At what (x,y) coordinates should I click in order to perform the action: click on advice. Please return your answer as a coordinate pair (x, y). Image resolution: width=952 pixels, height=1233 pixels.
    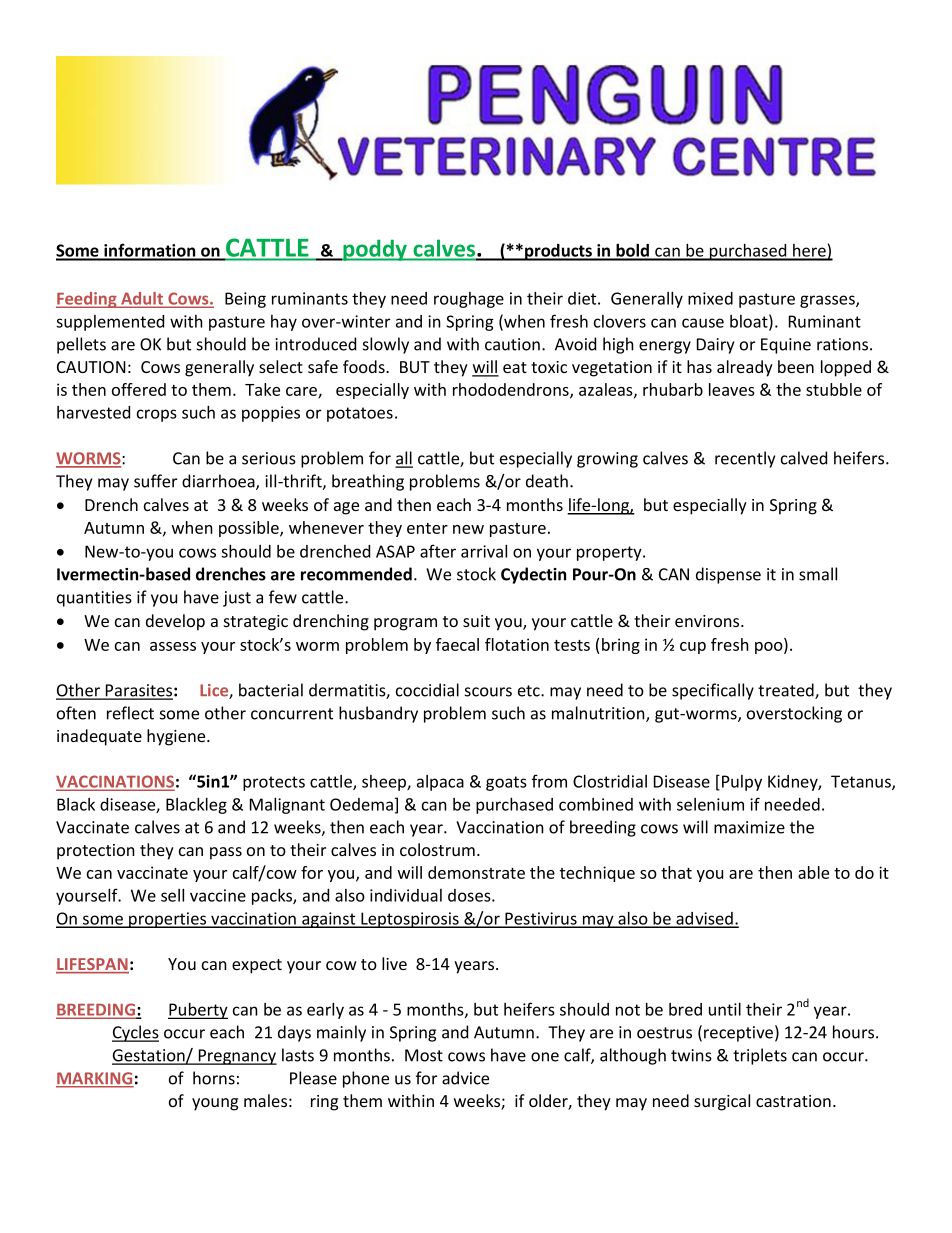
    Looking at the image, I should click on (465, 1078).
